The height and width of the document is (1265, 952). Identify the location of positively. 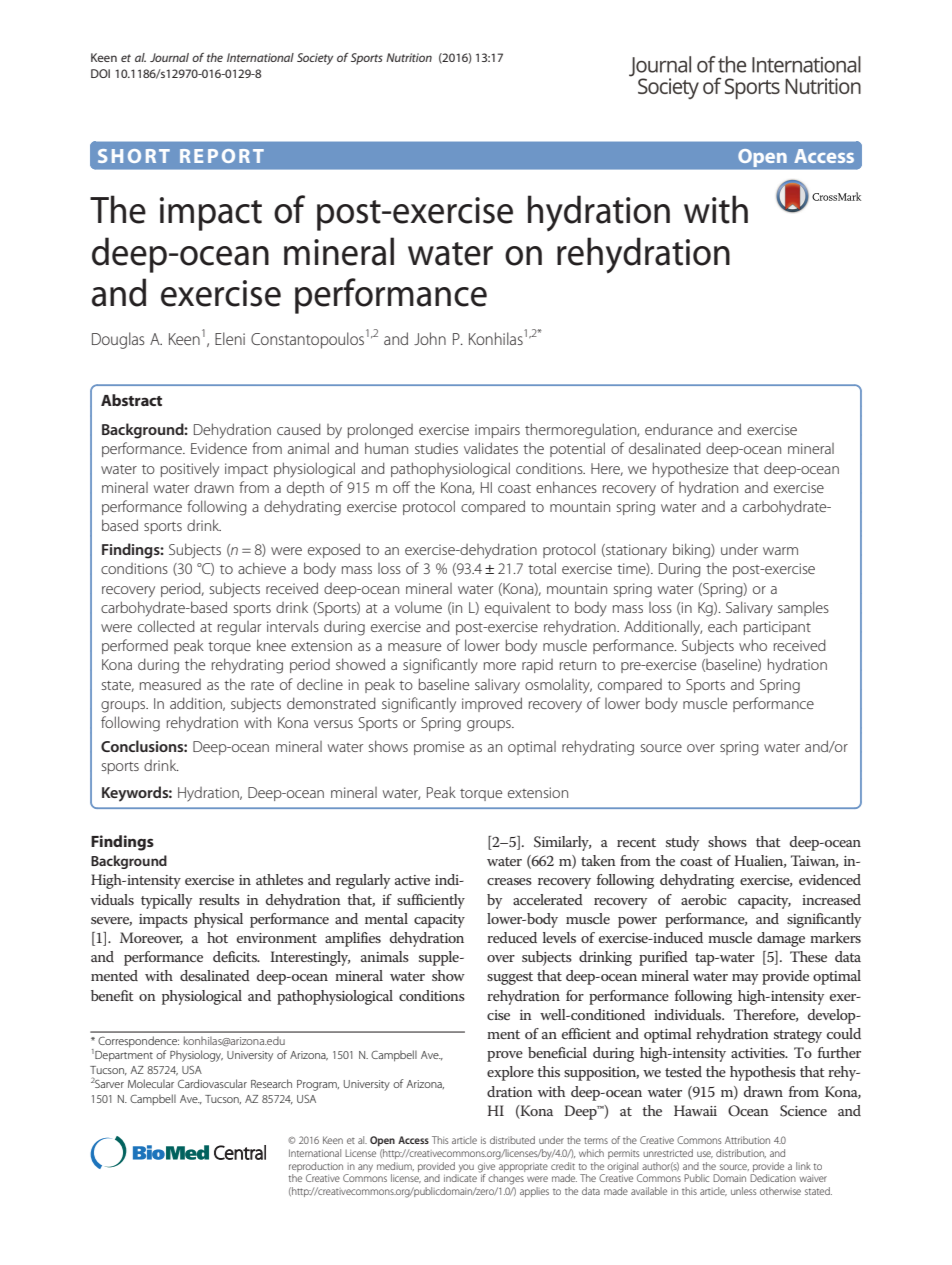
(190, 470).
